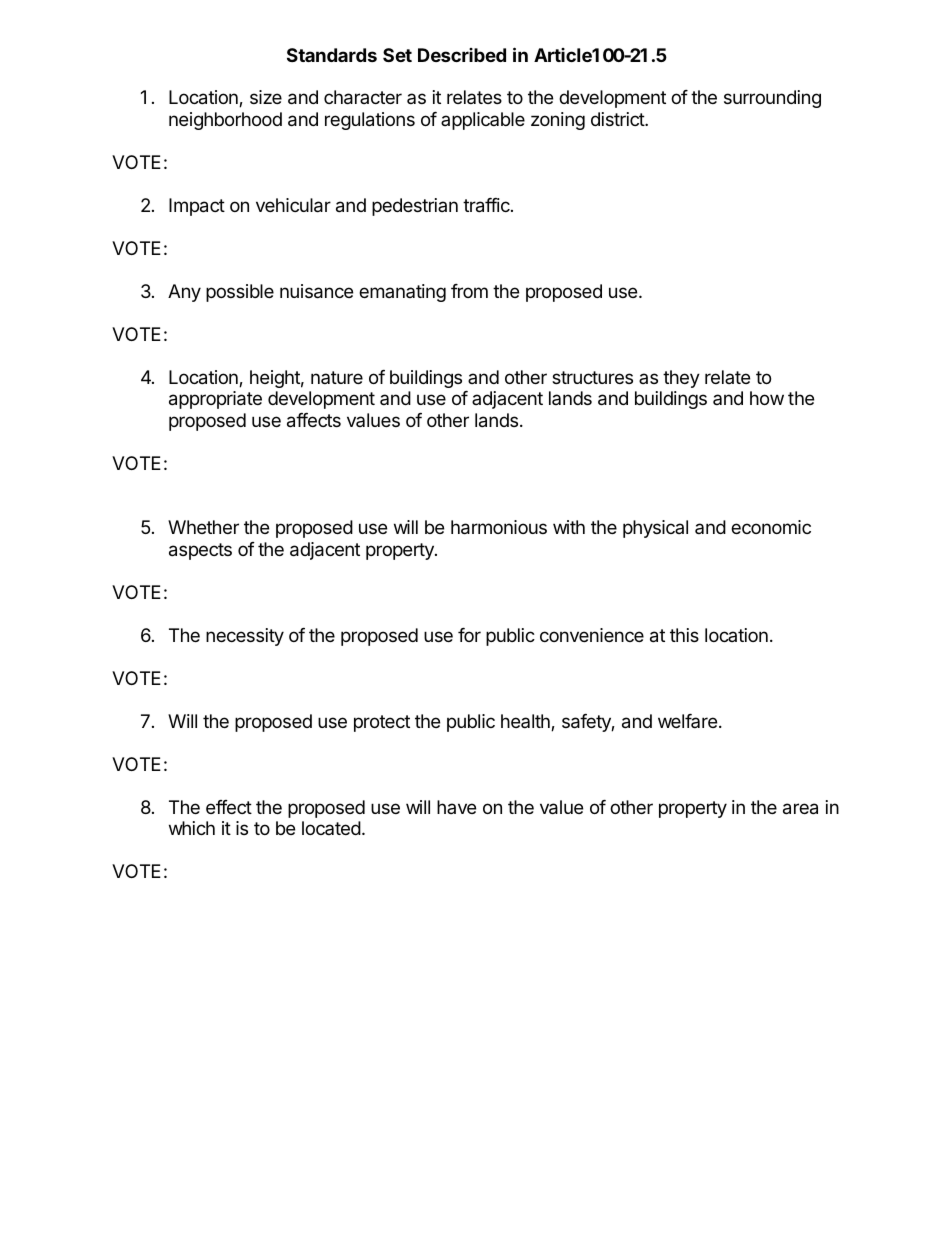 The width and height of the screenshot is (952, 1233). Describe the element at coordinates (240, 293) in the screenshot. I see `possible` at that location.
